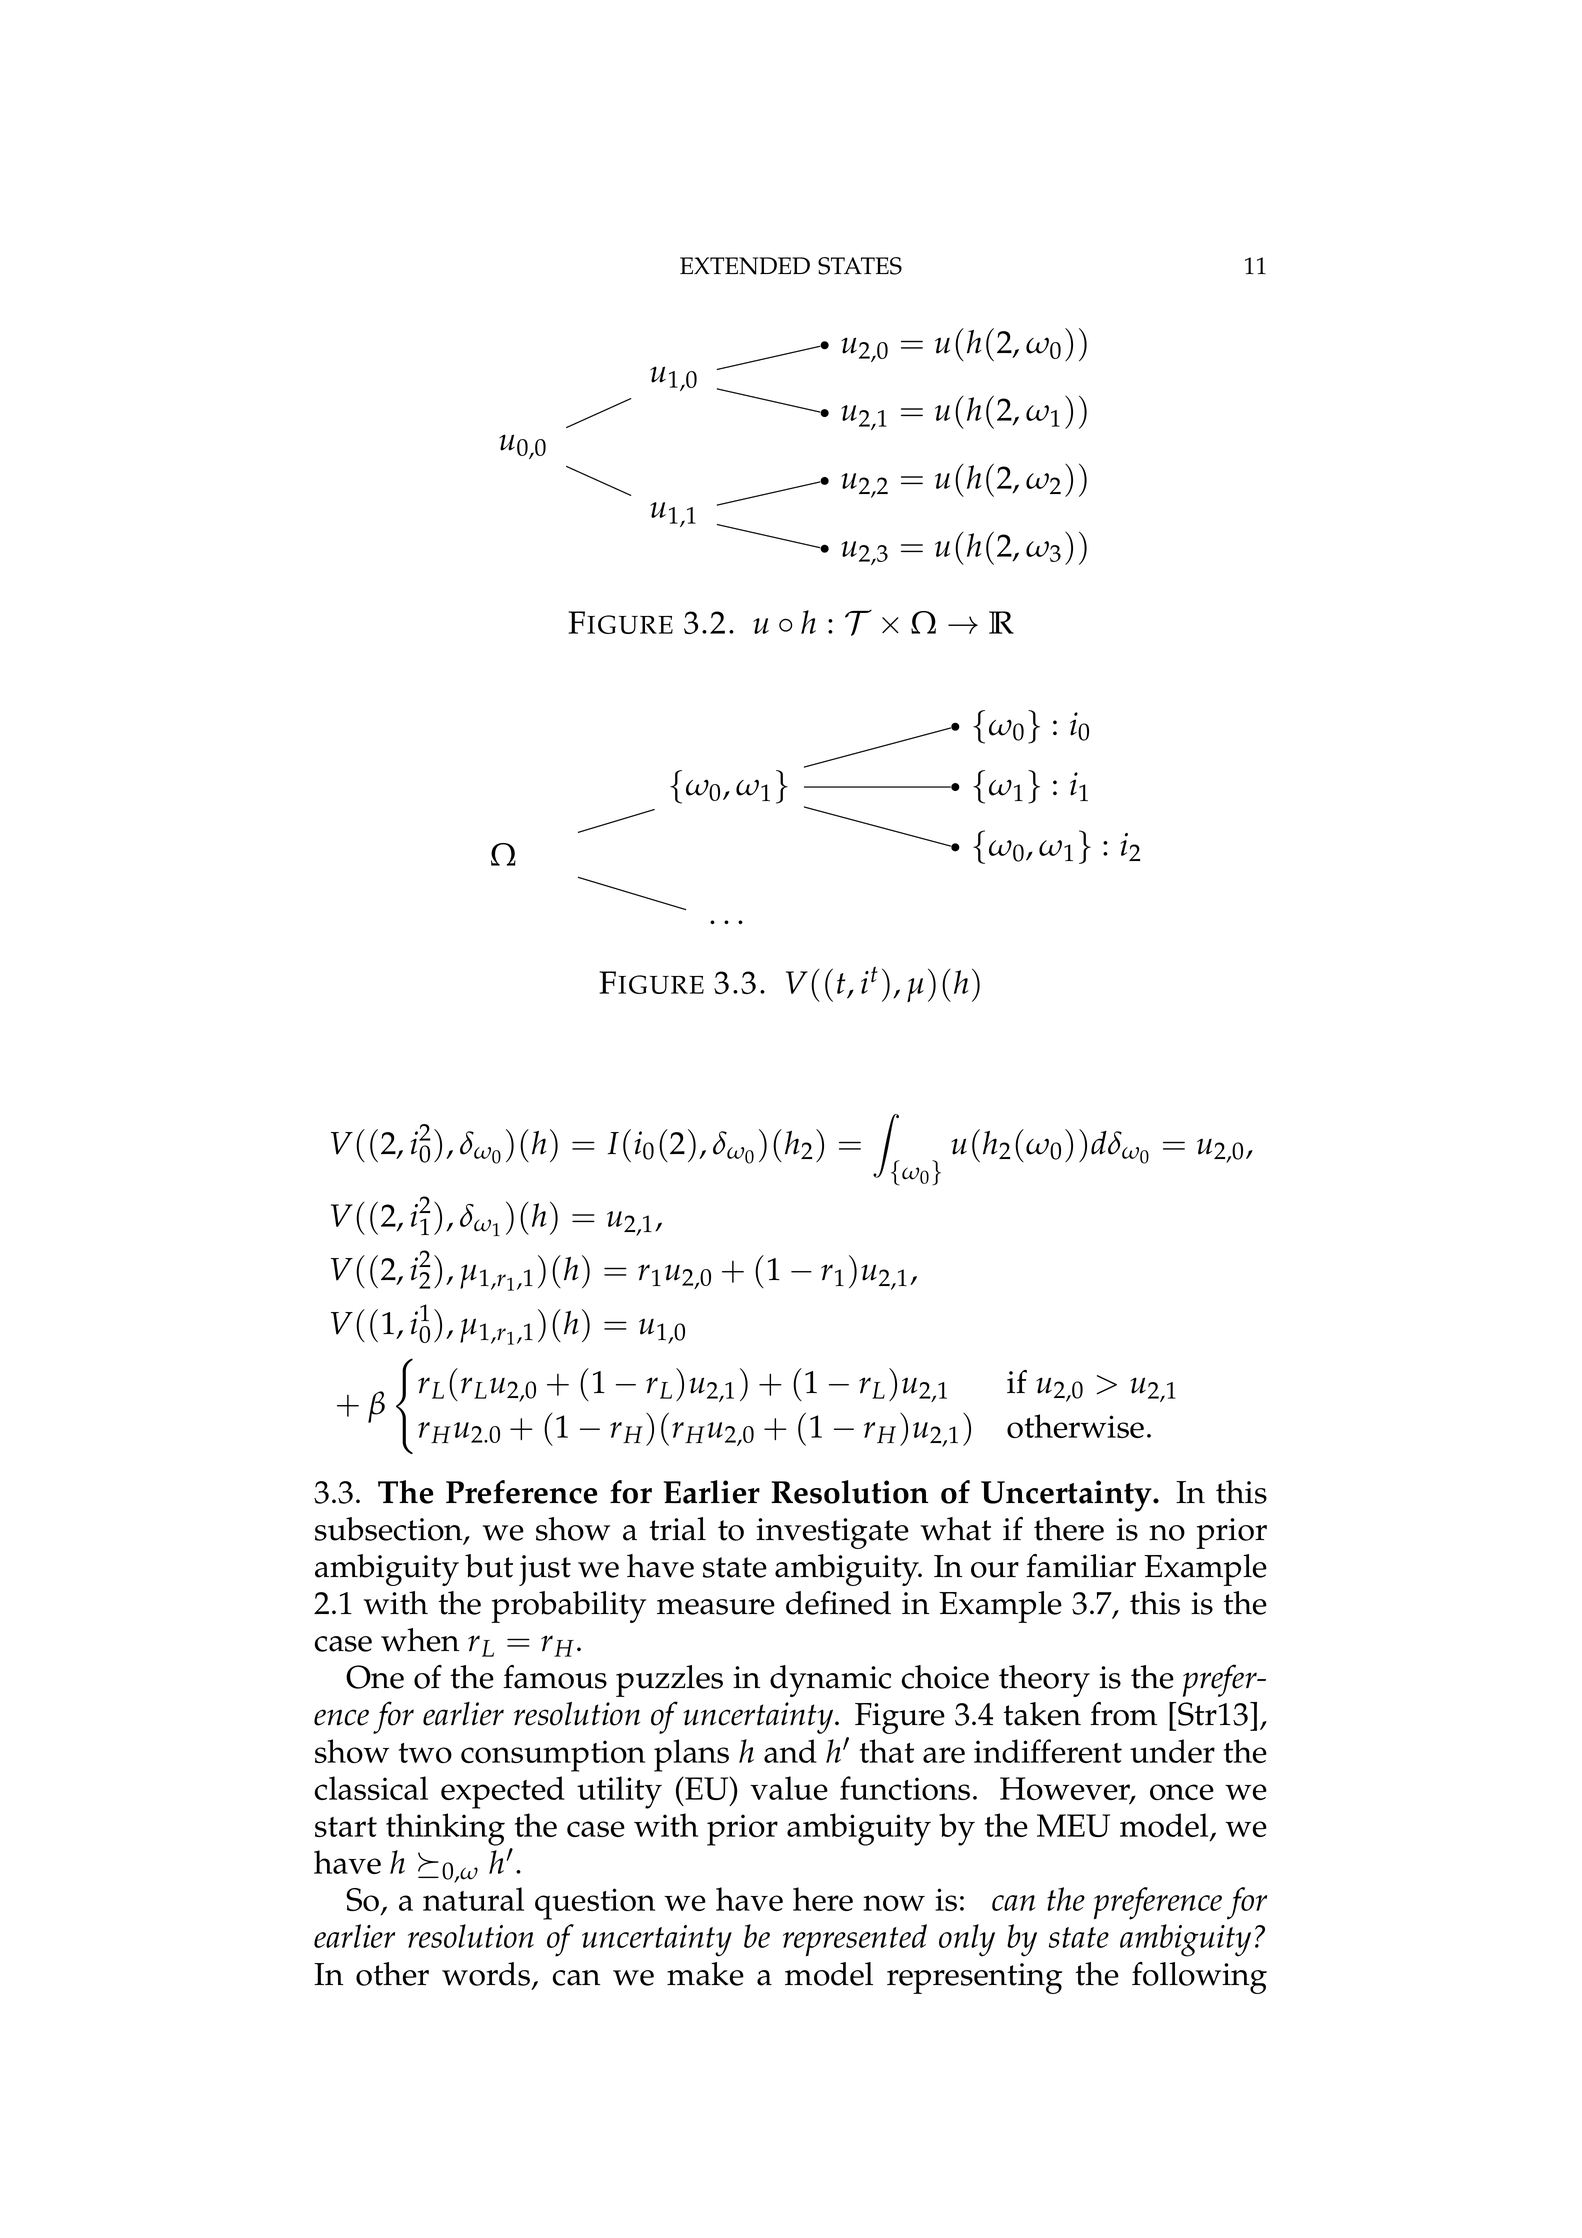 The height and width of the page is (2238, 1582). I want to click on investigate, so click(832, 1533).
